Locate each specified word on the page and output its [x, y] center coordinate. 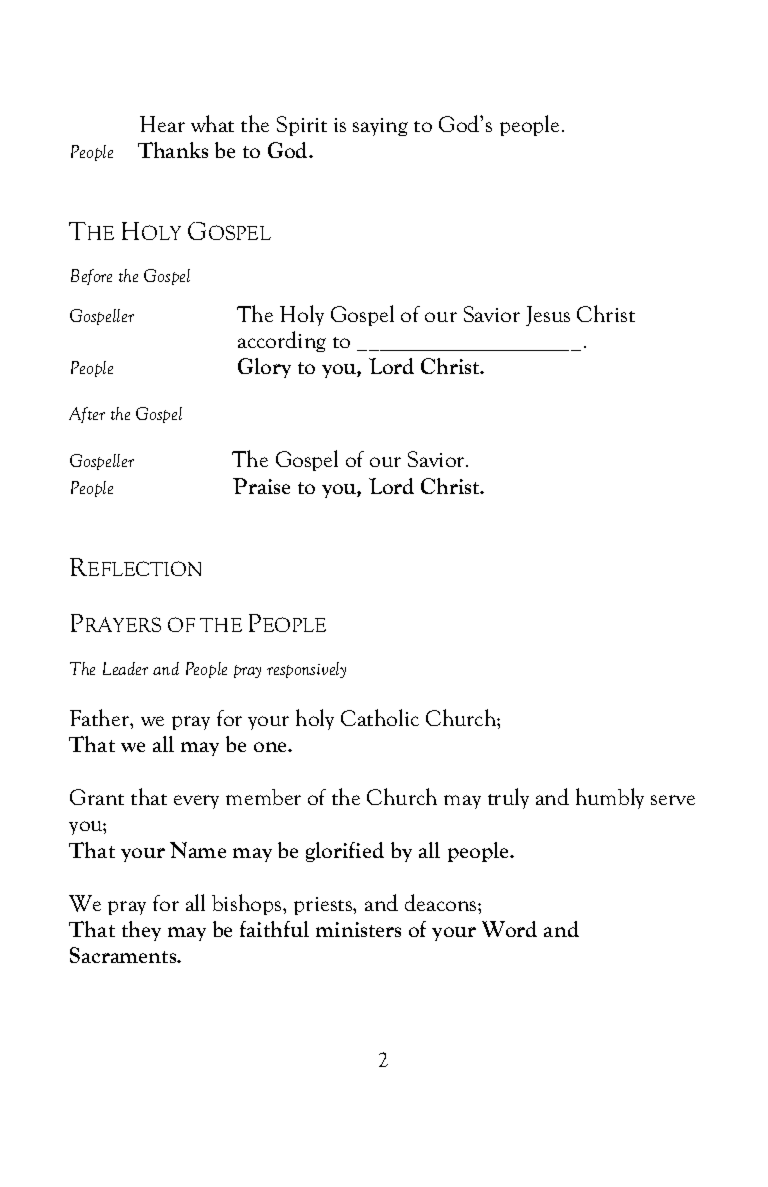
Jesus [548, 316]
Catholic [380, 717]
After [87, 415]
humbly [610, 798]
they [141, 931]
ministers [358, 929]
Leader [125, 668]
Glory [264, 368]
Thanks [173, 150]
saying [380, 127]
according [282, 341]
